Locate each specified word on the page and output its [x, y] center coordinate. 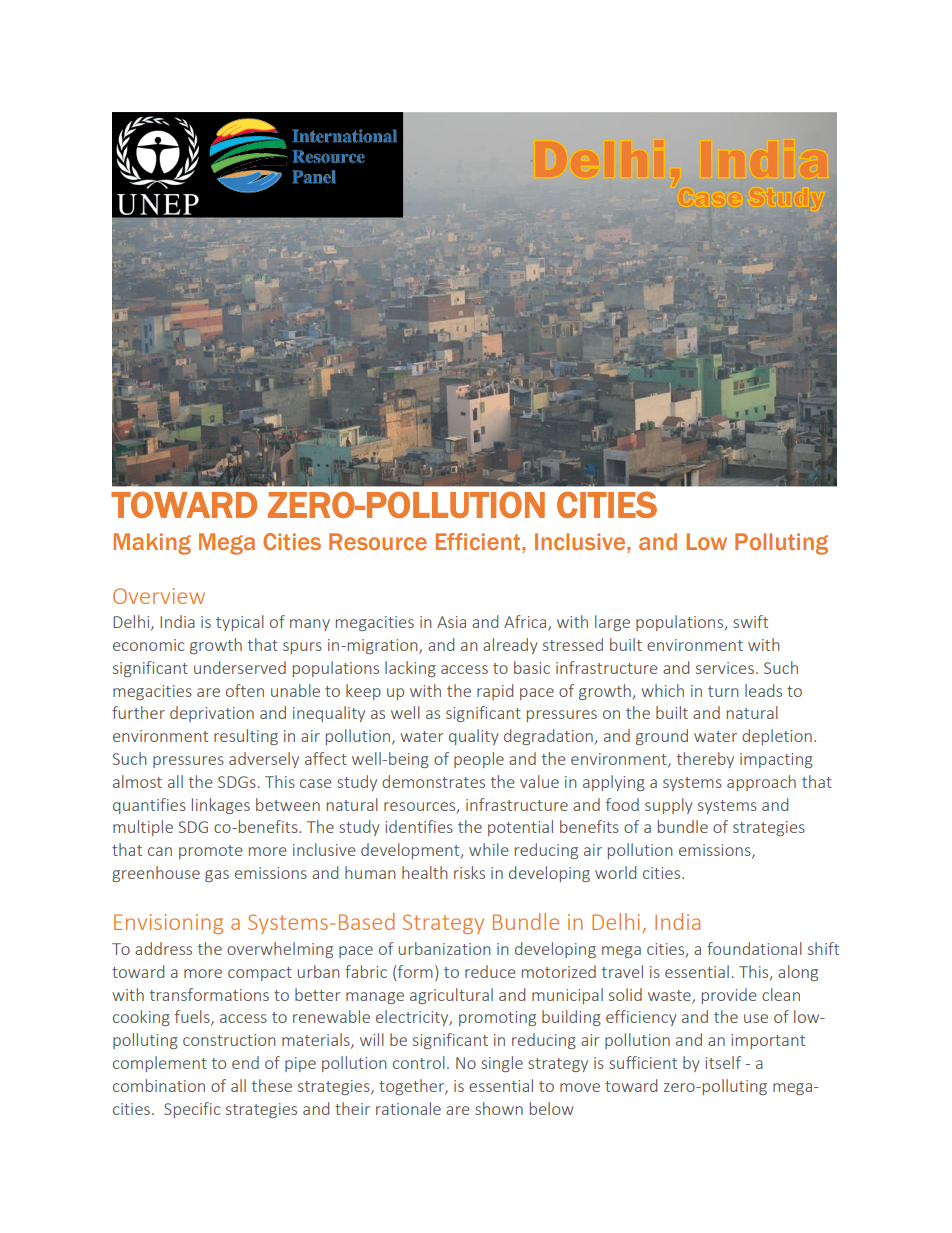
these [272, 1085]
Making [152, 544]
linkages [221, 806]
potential [520, 828]
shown [499, 1108]
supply [669, 806]
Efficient [479, 541]
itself [723, 1062]
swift [750, 621]
